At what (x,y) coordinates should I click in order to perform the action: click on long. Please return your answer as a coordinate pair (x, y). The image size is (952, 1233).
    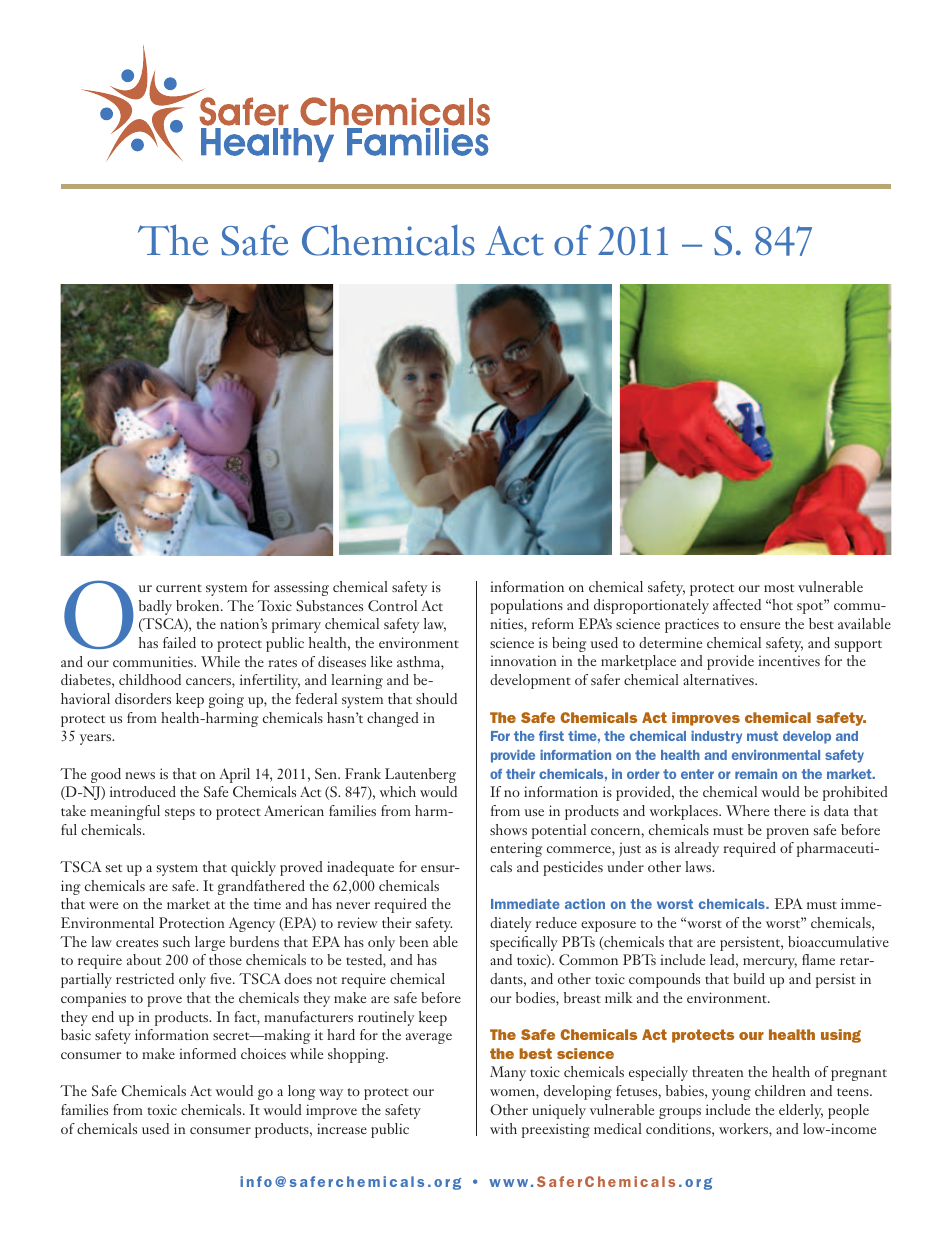
    Looking at the image, I should click on (302, 1092).
